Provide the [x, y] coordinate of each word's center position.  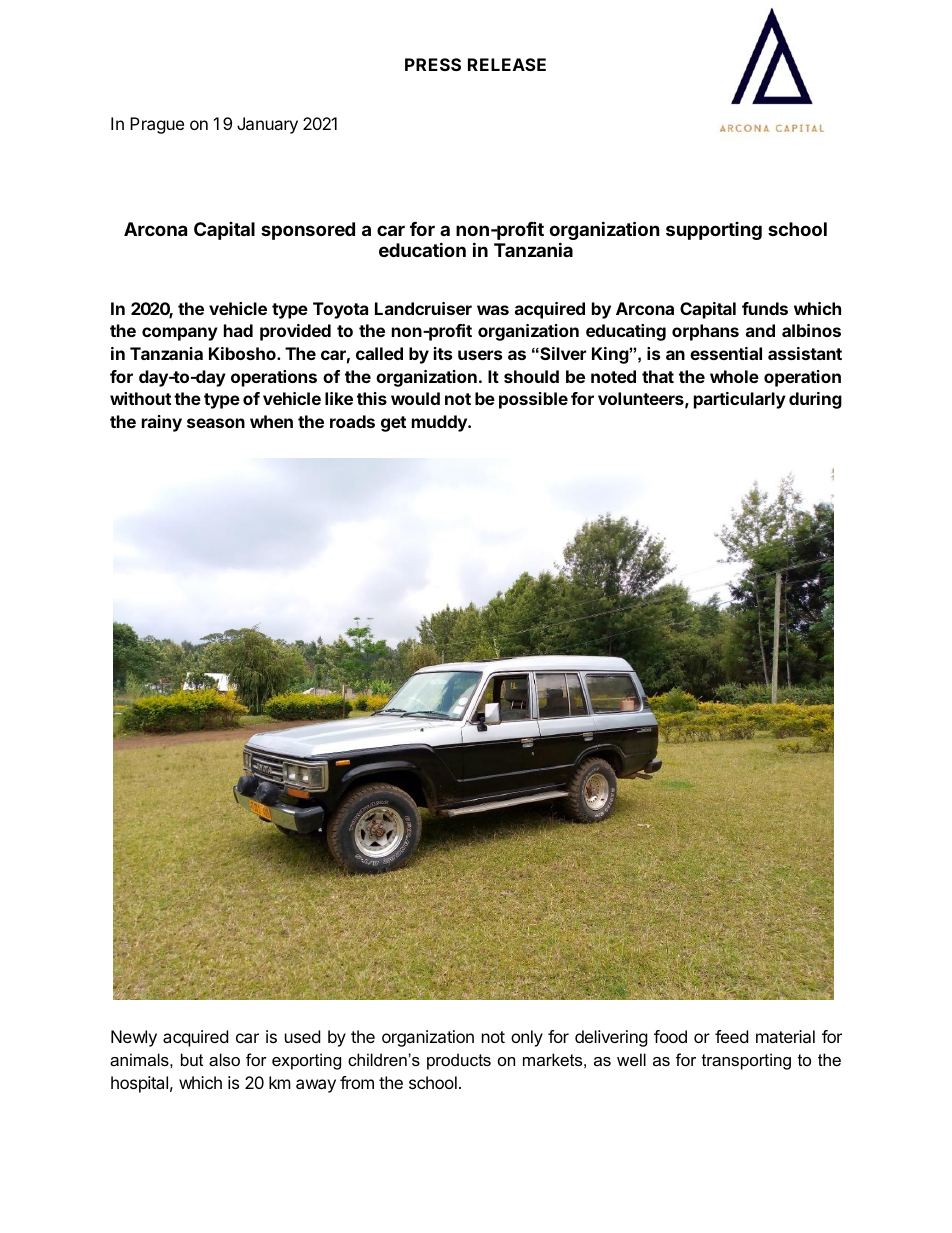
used [302, 1036]
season [216, 423]
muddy [440, 423]
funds [765, 308]
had [238, 330]
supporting [714, 231]
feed [731, 1036]
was [493, 310]
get [393, 424]
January [267, 125]
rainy [162, 423]
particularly [740, 400]
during [815, 400]
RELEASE [507, 64]
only [527, 1038]
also [224, 1059]
